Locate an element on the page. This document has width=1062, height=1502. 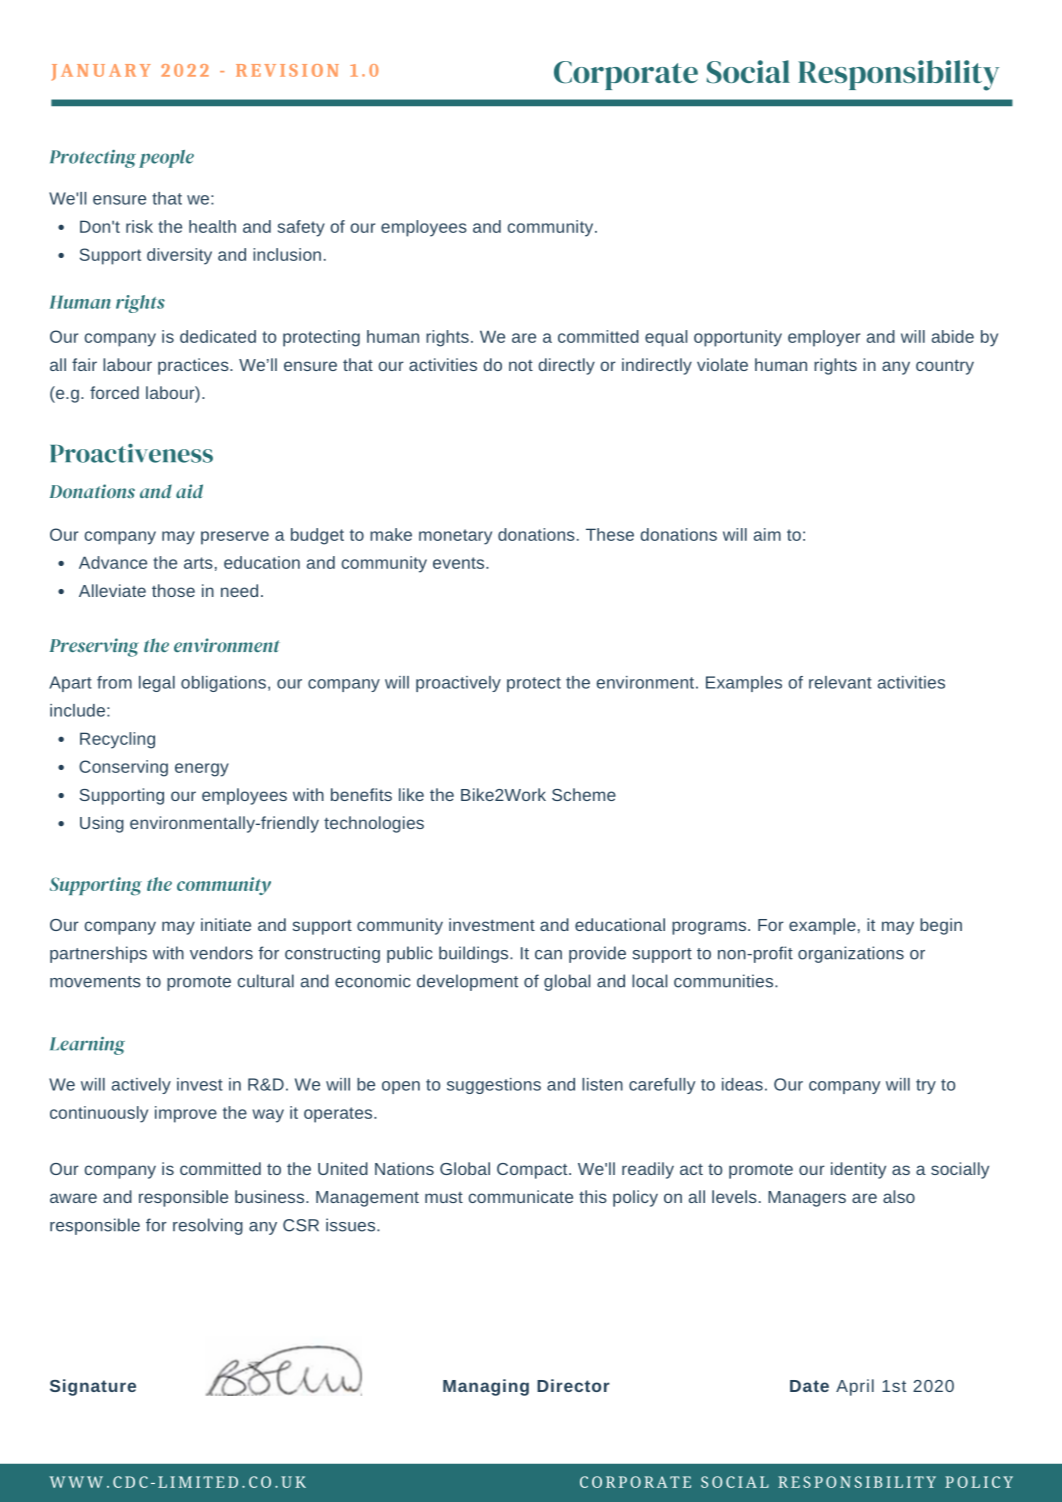
employer is located at coordinates (824, 338).
